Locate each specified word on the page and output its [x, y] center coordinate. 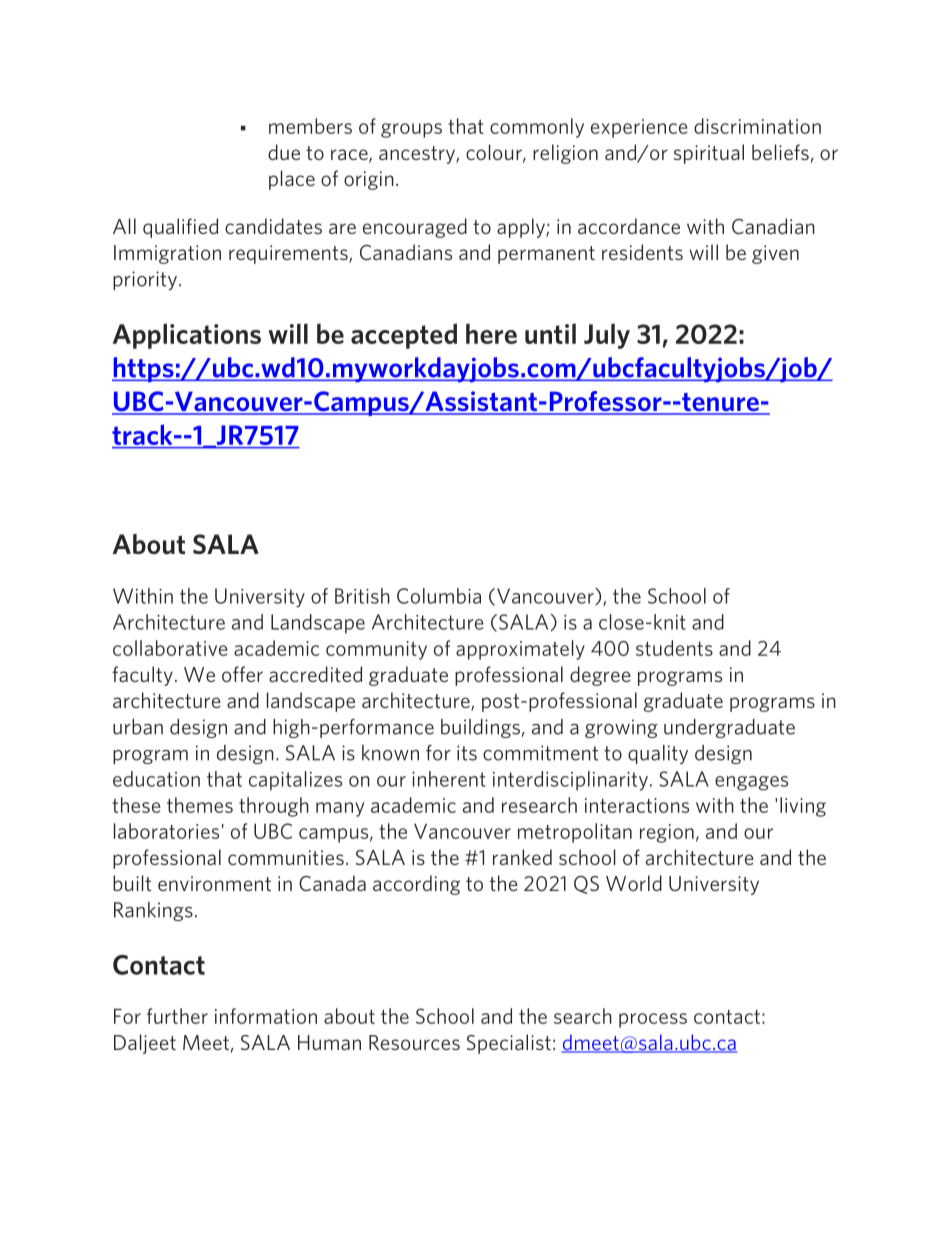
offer [242, 674]
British [362, 596]
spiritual [709, 154]
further [177, 1016]
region [667, 833]
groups [411, 130]
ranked [522, 857]
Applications [187, 336]
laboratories [166, 831]
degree [600, 676]
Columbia [439, 596]
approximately [520, 650]
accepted [404, 336]
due [284, 152]
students [674, 648]
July [607, 336]
